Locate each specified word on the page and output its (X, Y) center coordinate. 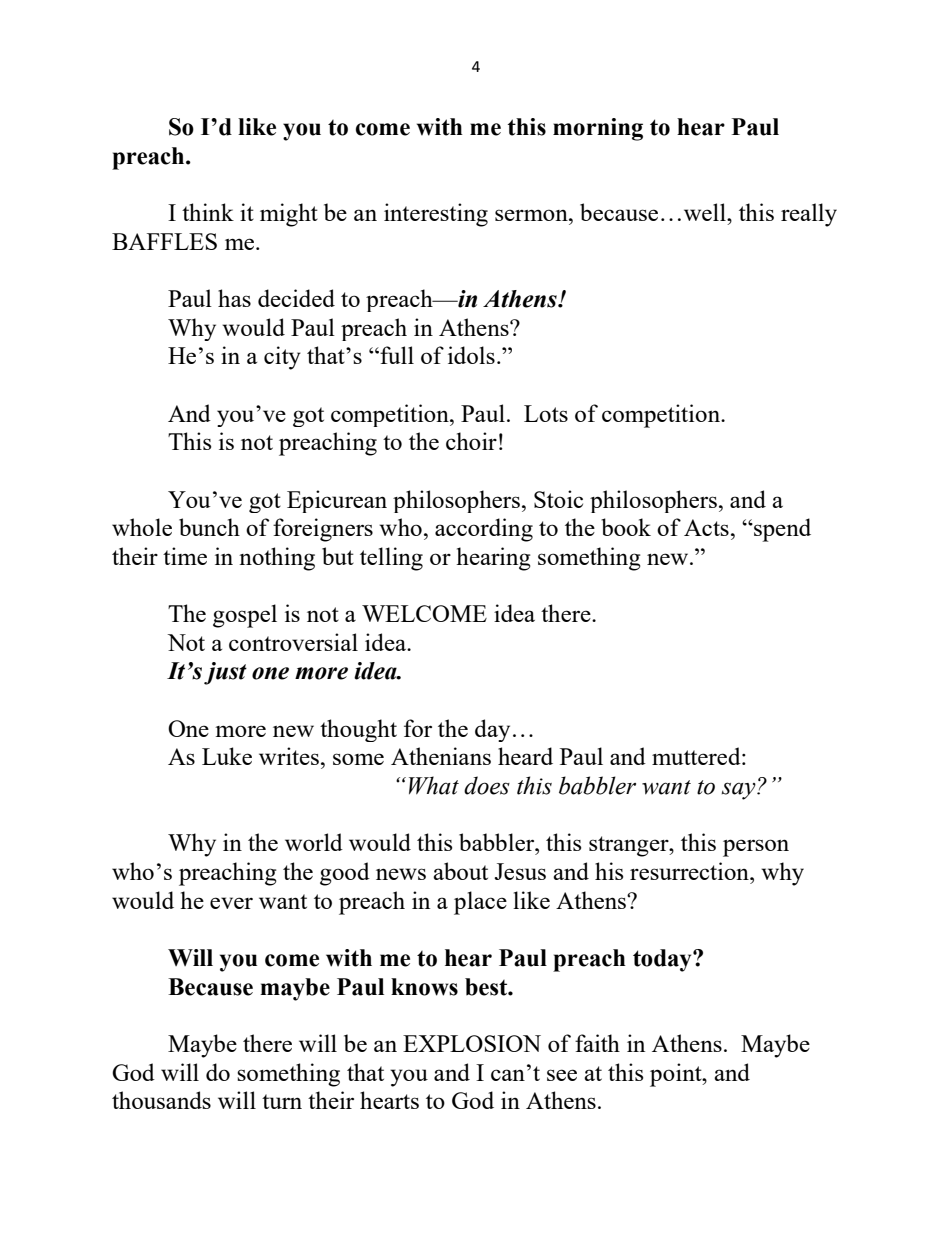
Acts (706, 527)
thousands (161, 1100)
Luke (227, 756)
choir (471, 441)
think (208, 212)
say (740, 791)
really (809, 215)
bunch (209, 527)
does (487, 785)
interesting (436, 215)
